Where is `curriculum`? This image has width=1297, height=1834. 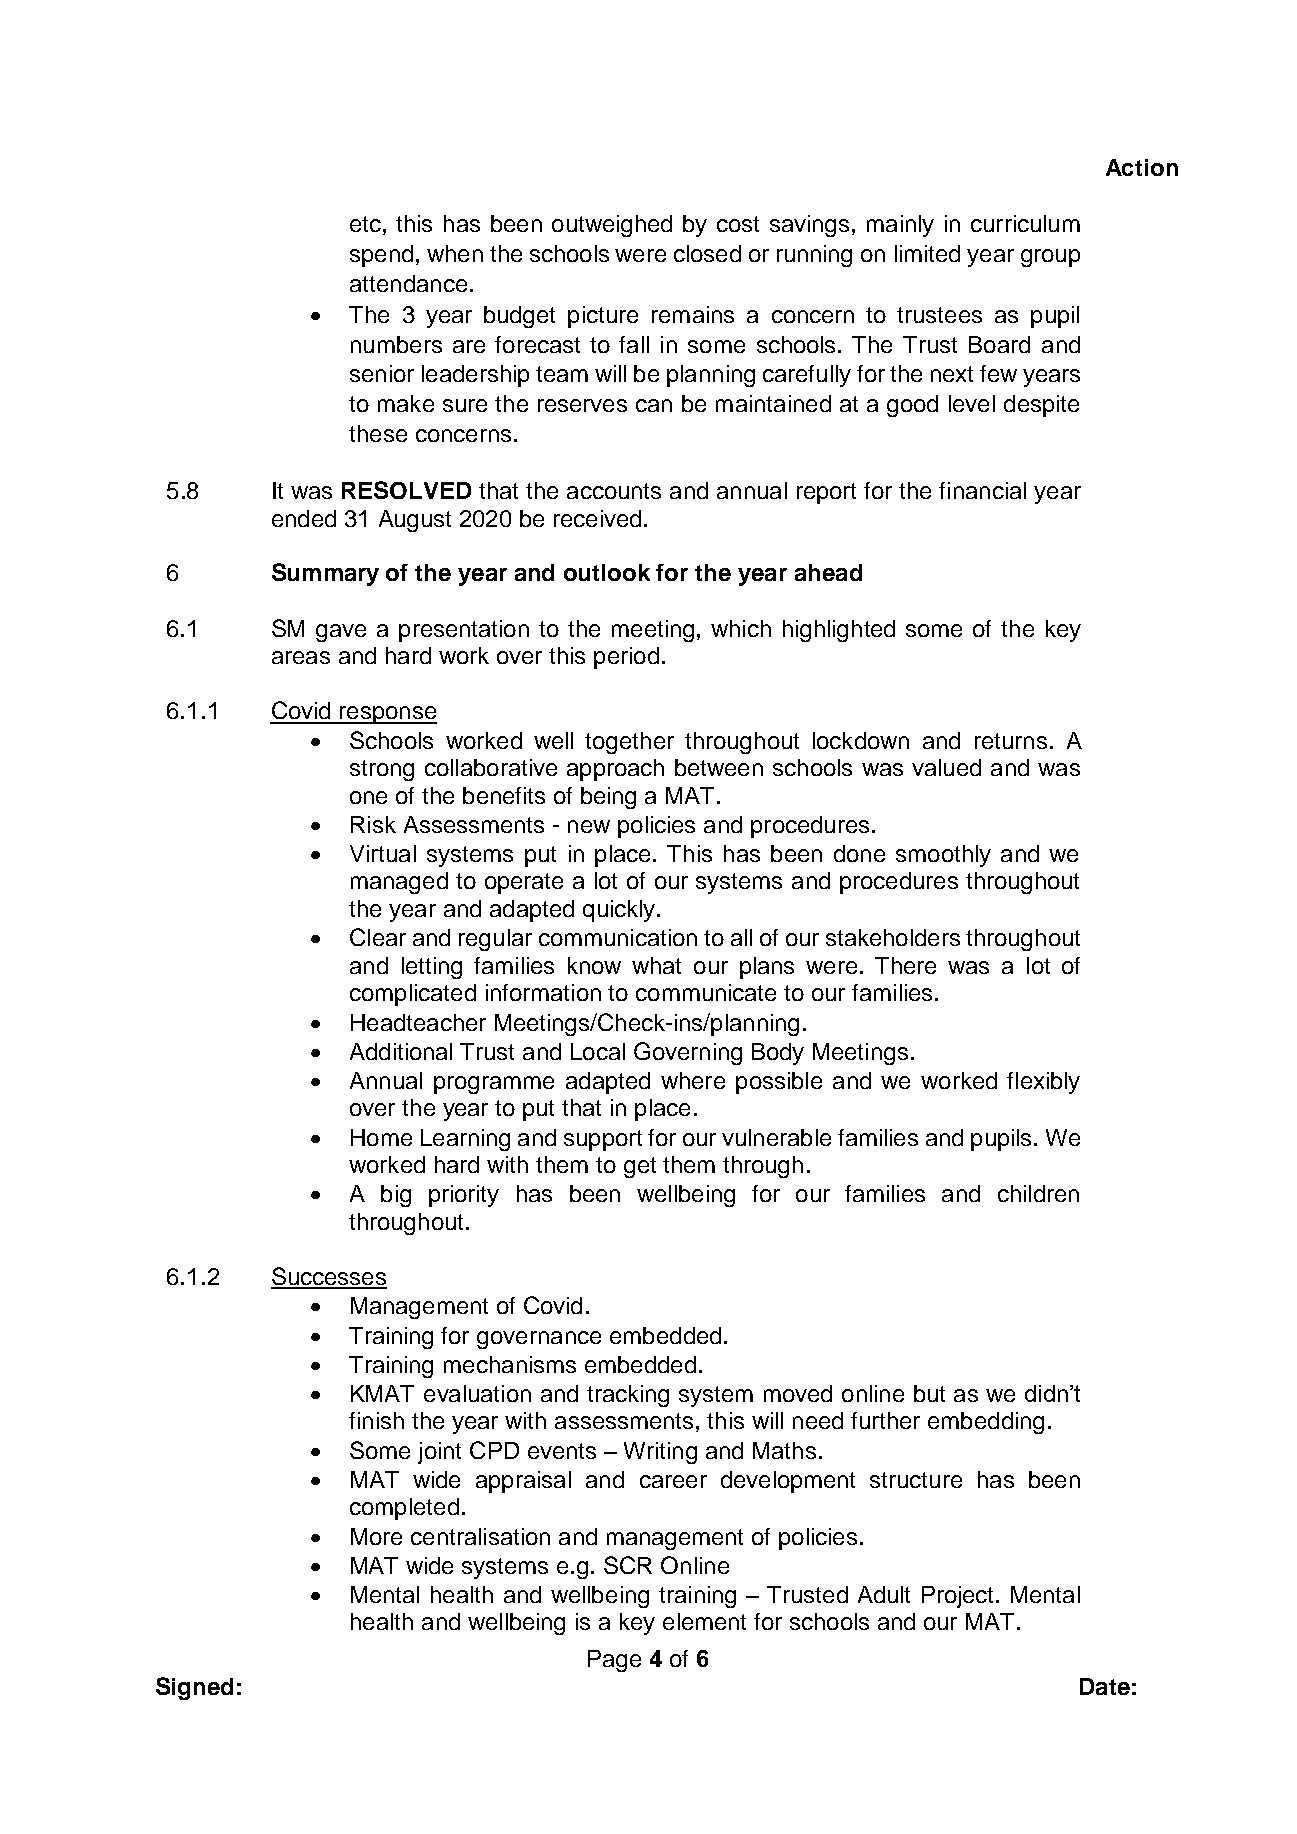
curriculum is located at coordinates (1025, 223).
